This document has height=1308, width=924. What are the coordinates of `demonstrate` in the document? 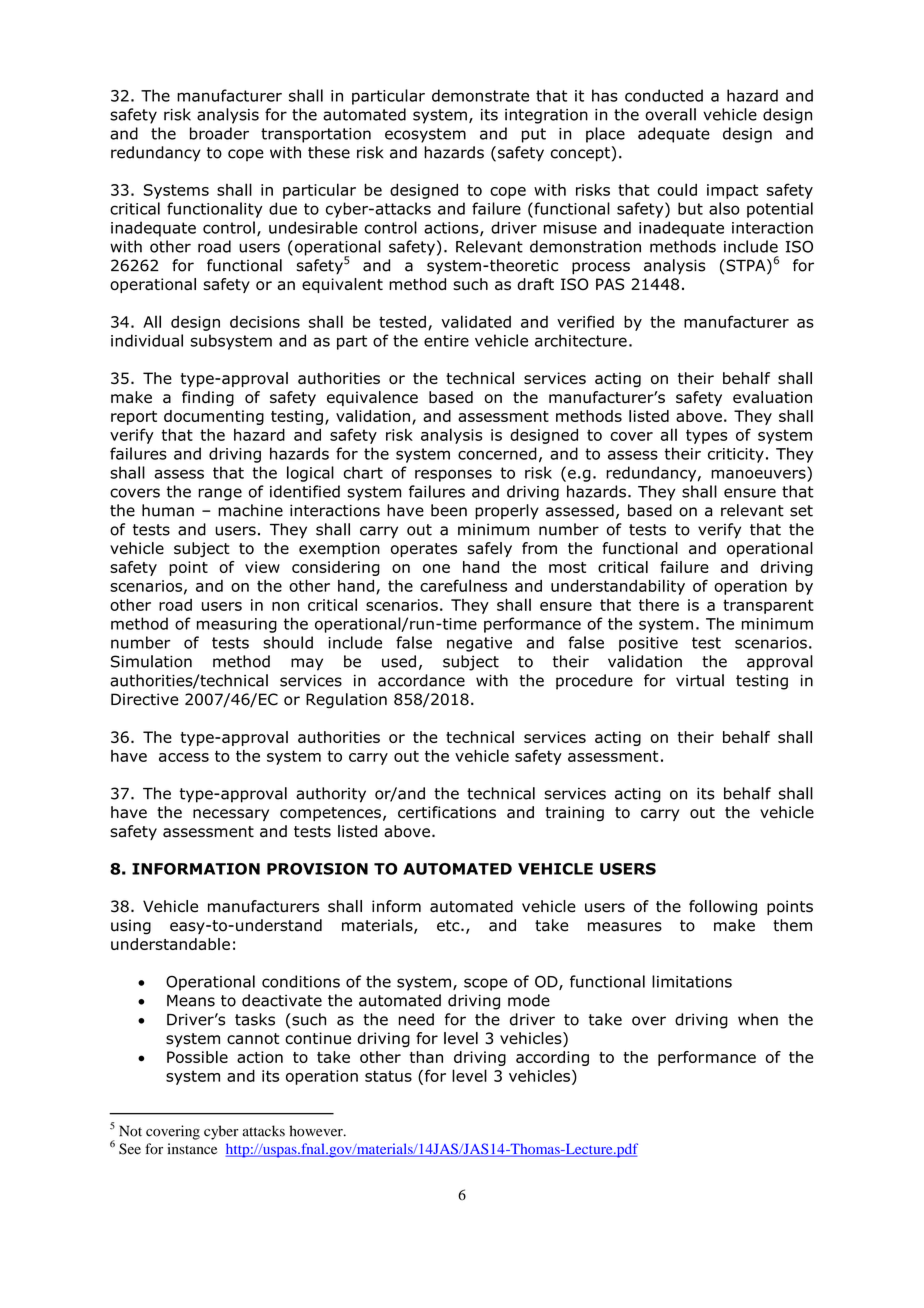 It's located at (480, 95).
